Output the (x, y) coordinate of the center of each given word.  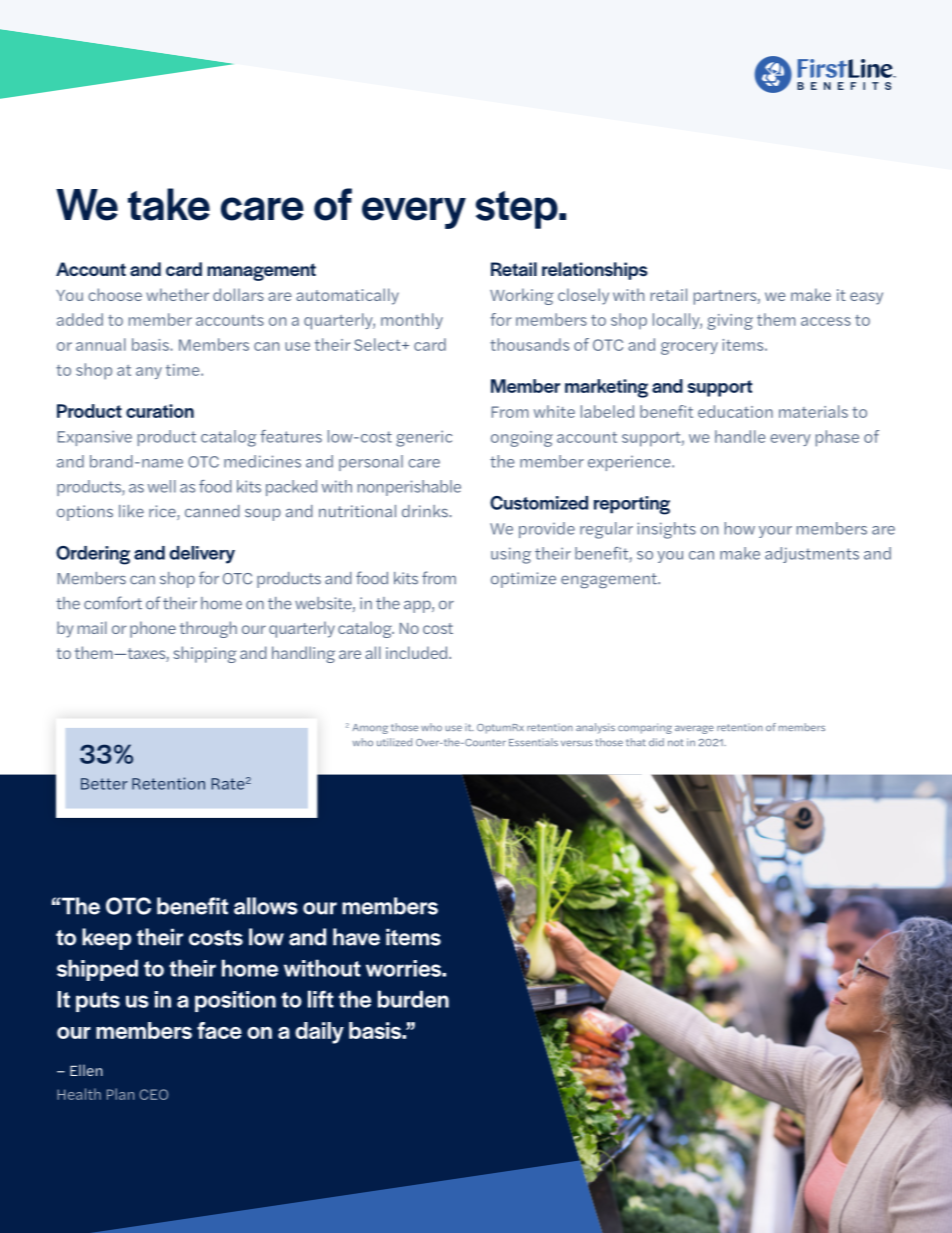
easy (866, 298)
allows (266, 906)
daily (319, 1033)
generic (424, 438)
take (169, 204)
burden (413, 999)
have (356, 937)
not (675, 742)
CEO (153, 1094)
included (418, 652)
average (694, 729)
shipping (205, 654)
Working (521, 296)
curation (160, 411)
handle (740, 436)
